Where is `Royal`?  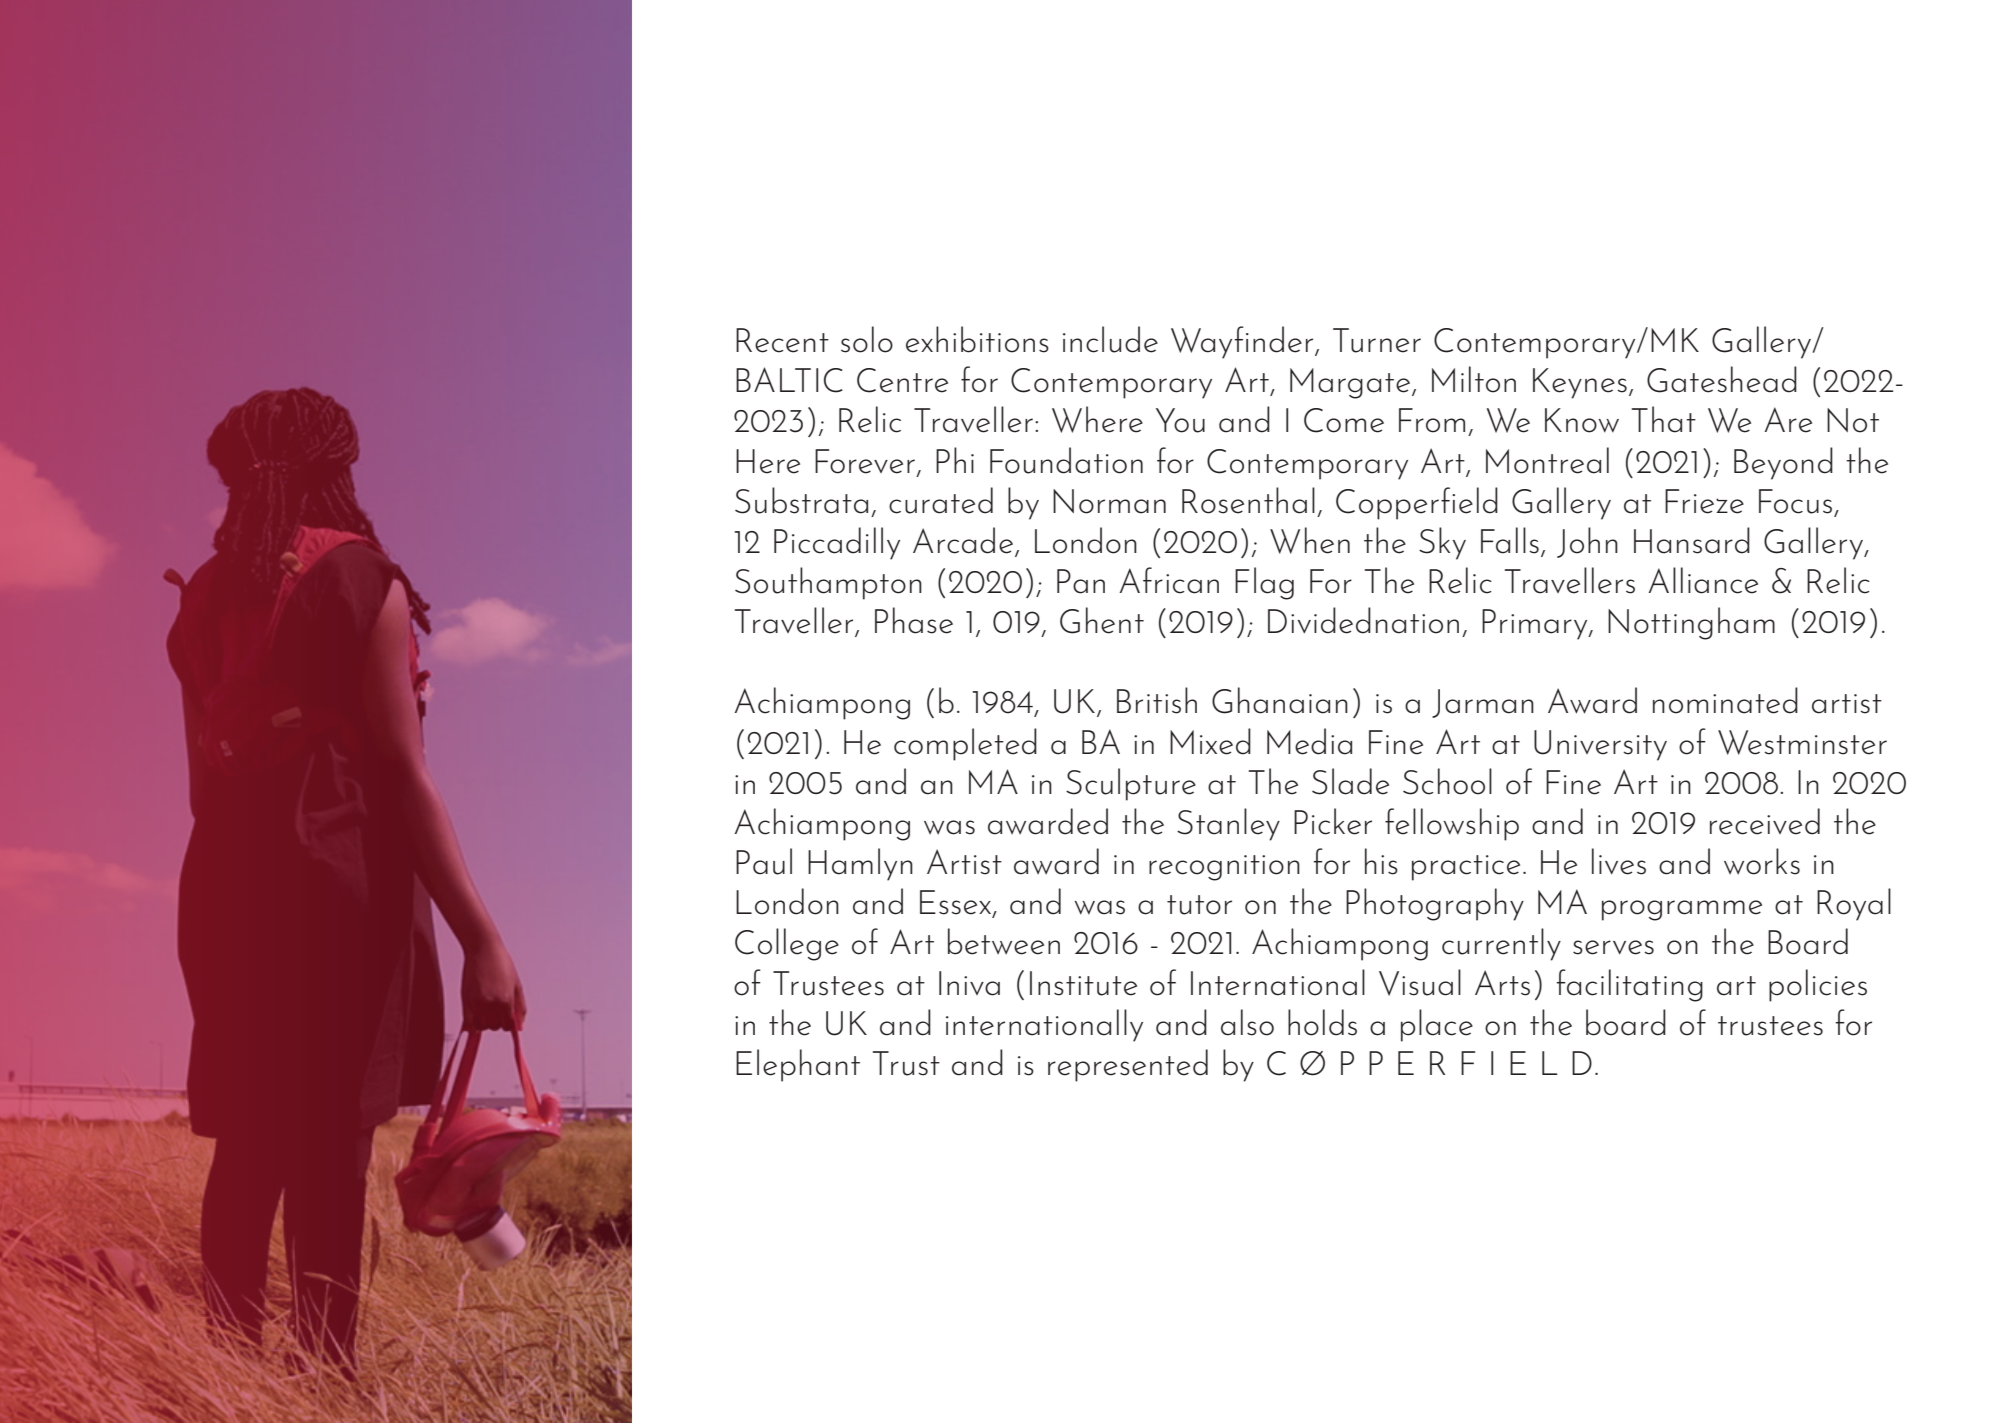
Royal is located at coordinates (1854, 904).
